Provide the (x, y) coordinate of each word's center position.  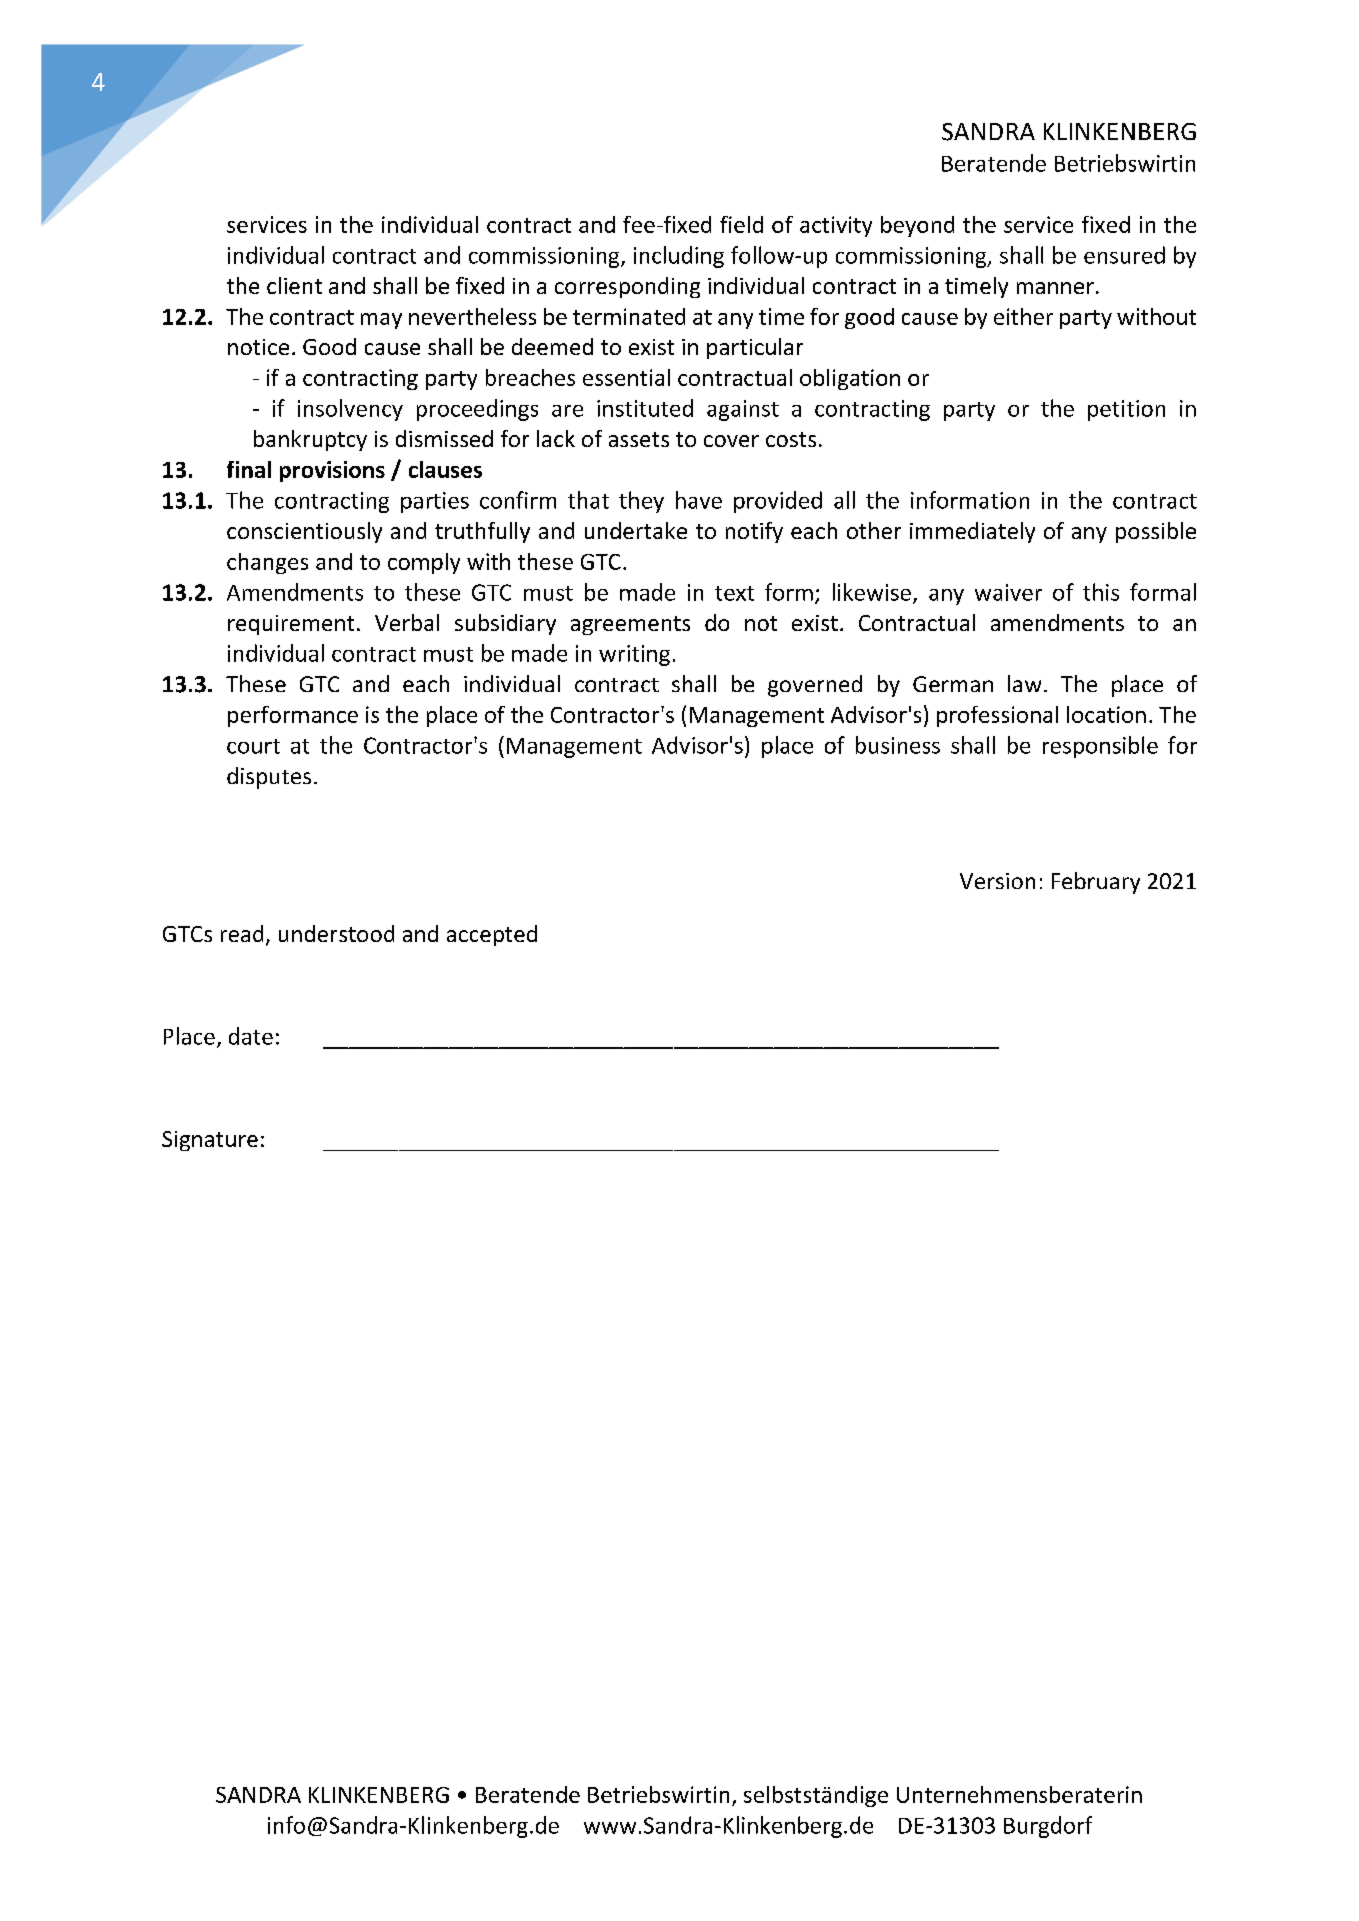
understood (336, 933)
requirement (291, 625)
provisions (332, 471)
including (679, 257)
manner (1055, 288)
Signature (210, 1141)
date (251, 1036)
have (699, 500)
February (1096, 883)
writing (634, 655)
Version (997, 881)
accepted (492, 935)
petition (1126, 410)
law (1024, 683)
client (294, 285)
